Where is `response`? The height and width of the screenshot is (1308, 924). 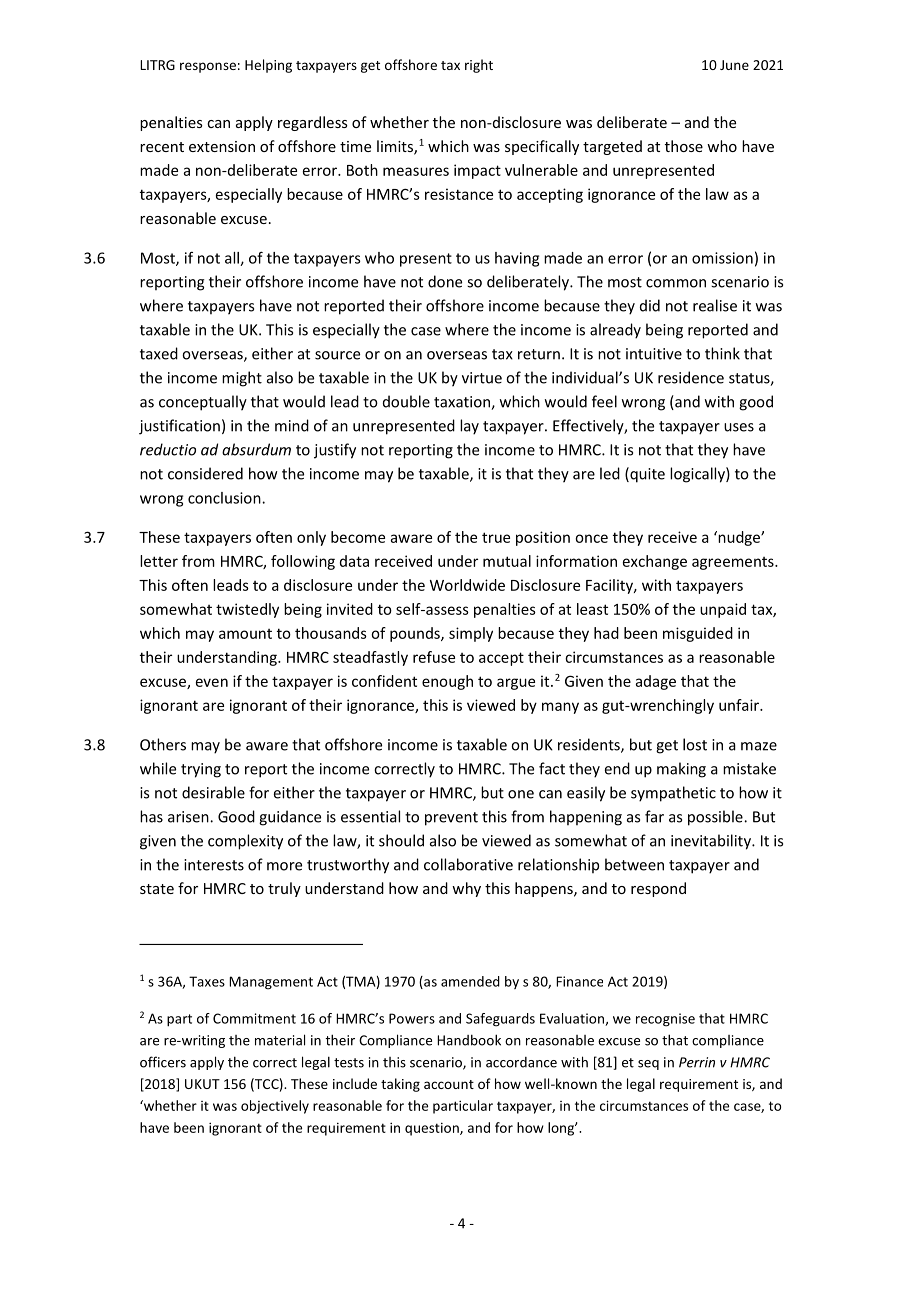 response is located at coordinates (208, 67).
